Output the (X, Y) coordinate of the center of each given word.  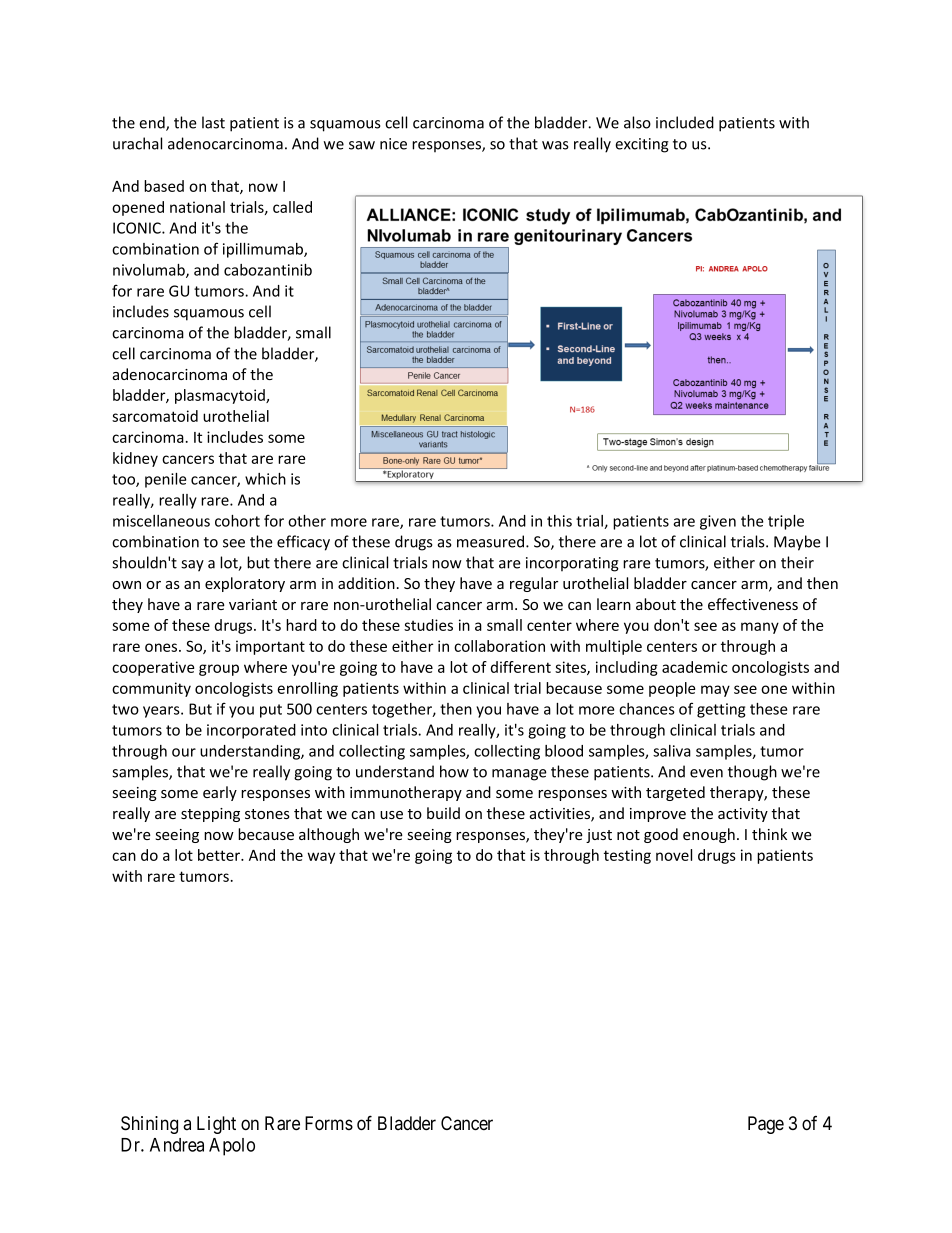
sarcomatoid (155, 416)
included (685, 122)
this (559, 521)
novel (674, 855)
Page (766, 1125)
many (760, 628)
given (718, 522)
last (213, 122)
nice (393, 144)
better (220, 855)
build (443, 813)
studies (428, 625)
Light (216, 1125)
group (219, 670)
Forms (329, 1123)
